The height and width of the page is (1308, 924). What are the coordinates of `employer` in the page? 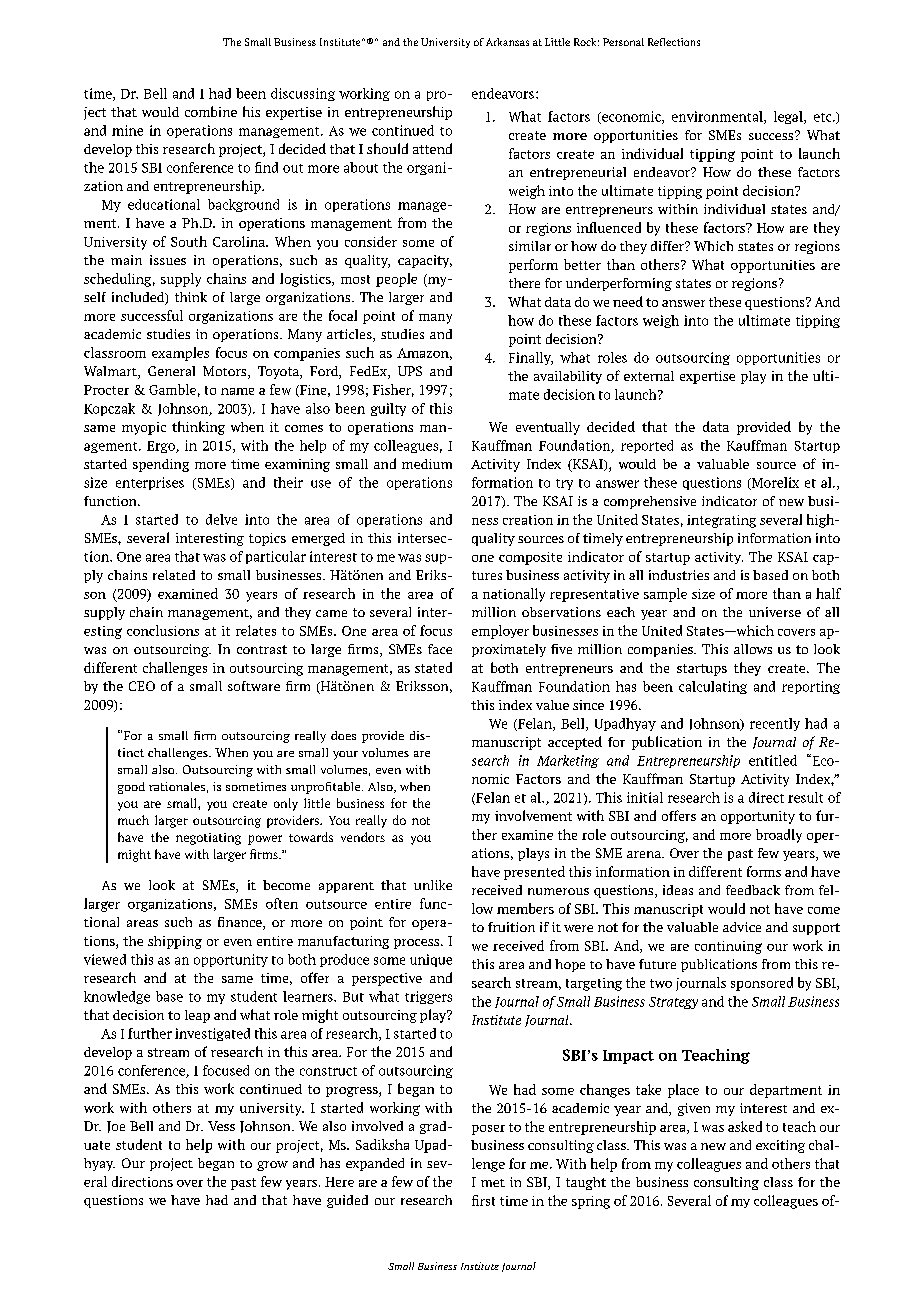 It's located at (500, 632).
